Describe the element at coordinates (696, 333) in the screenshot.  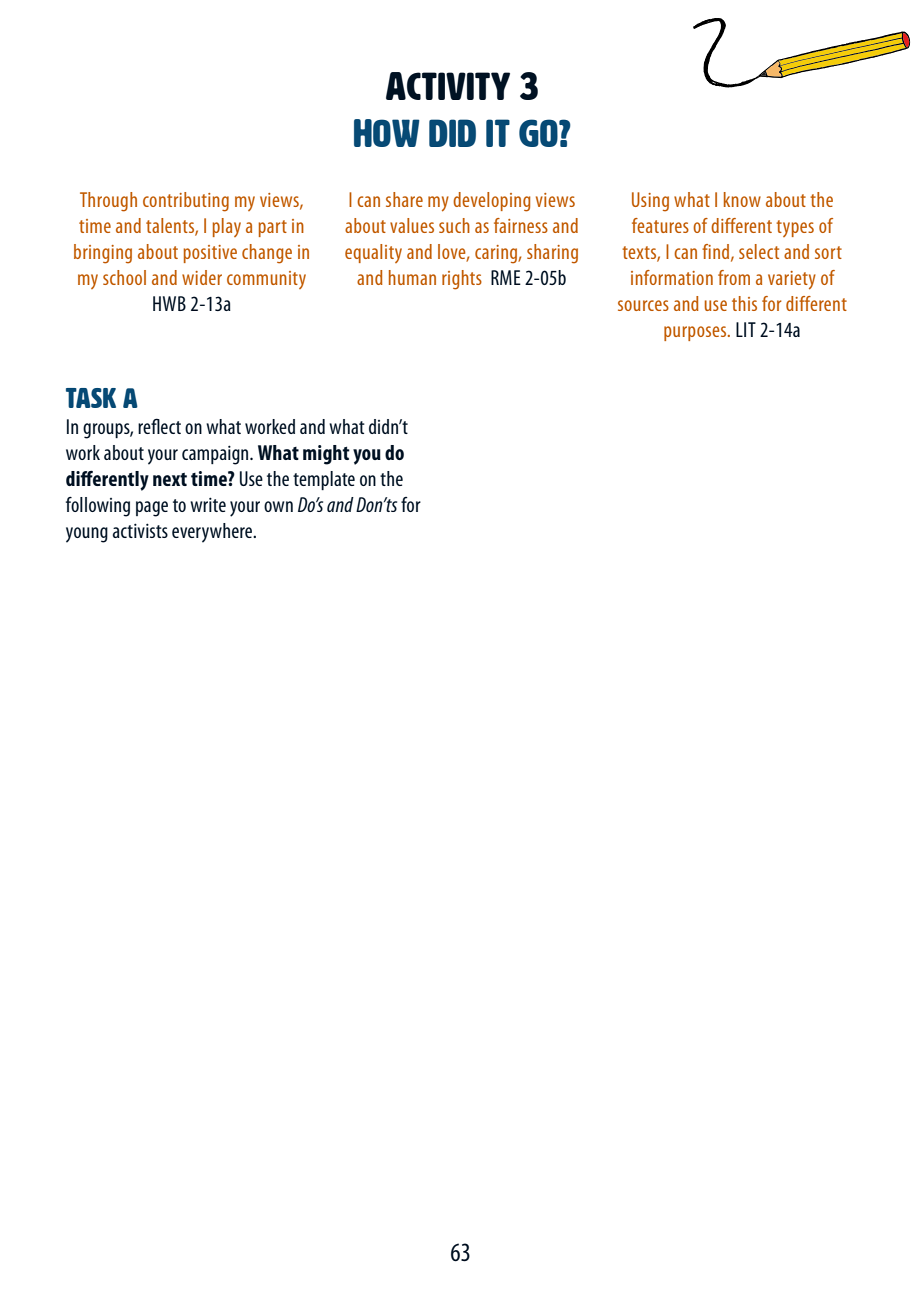
I see `purposes` at that location.
